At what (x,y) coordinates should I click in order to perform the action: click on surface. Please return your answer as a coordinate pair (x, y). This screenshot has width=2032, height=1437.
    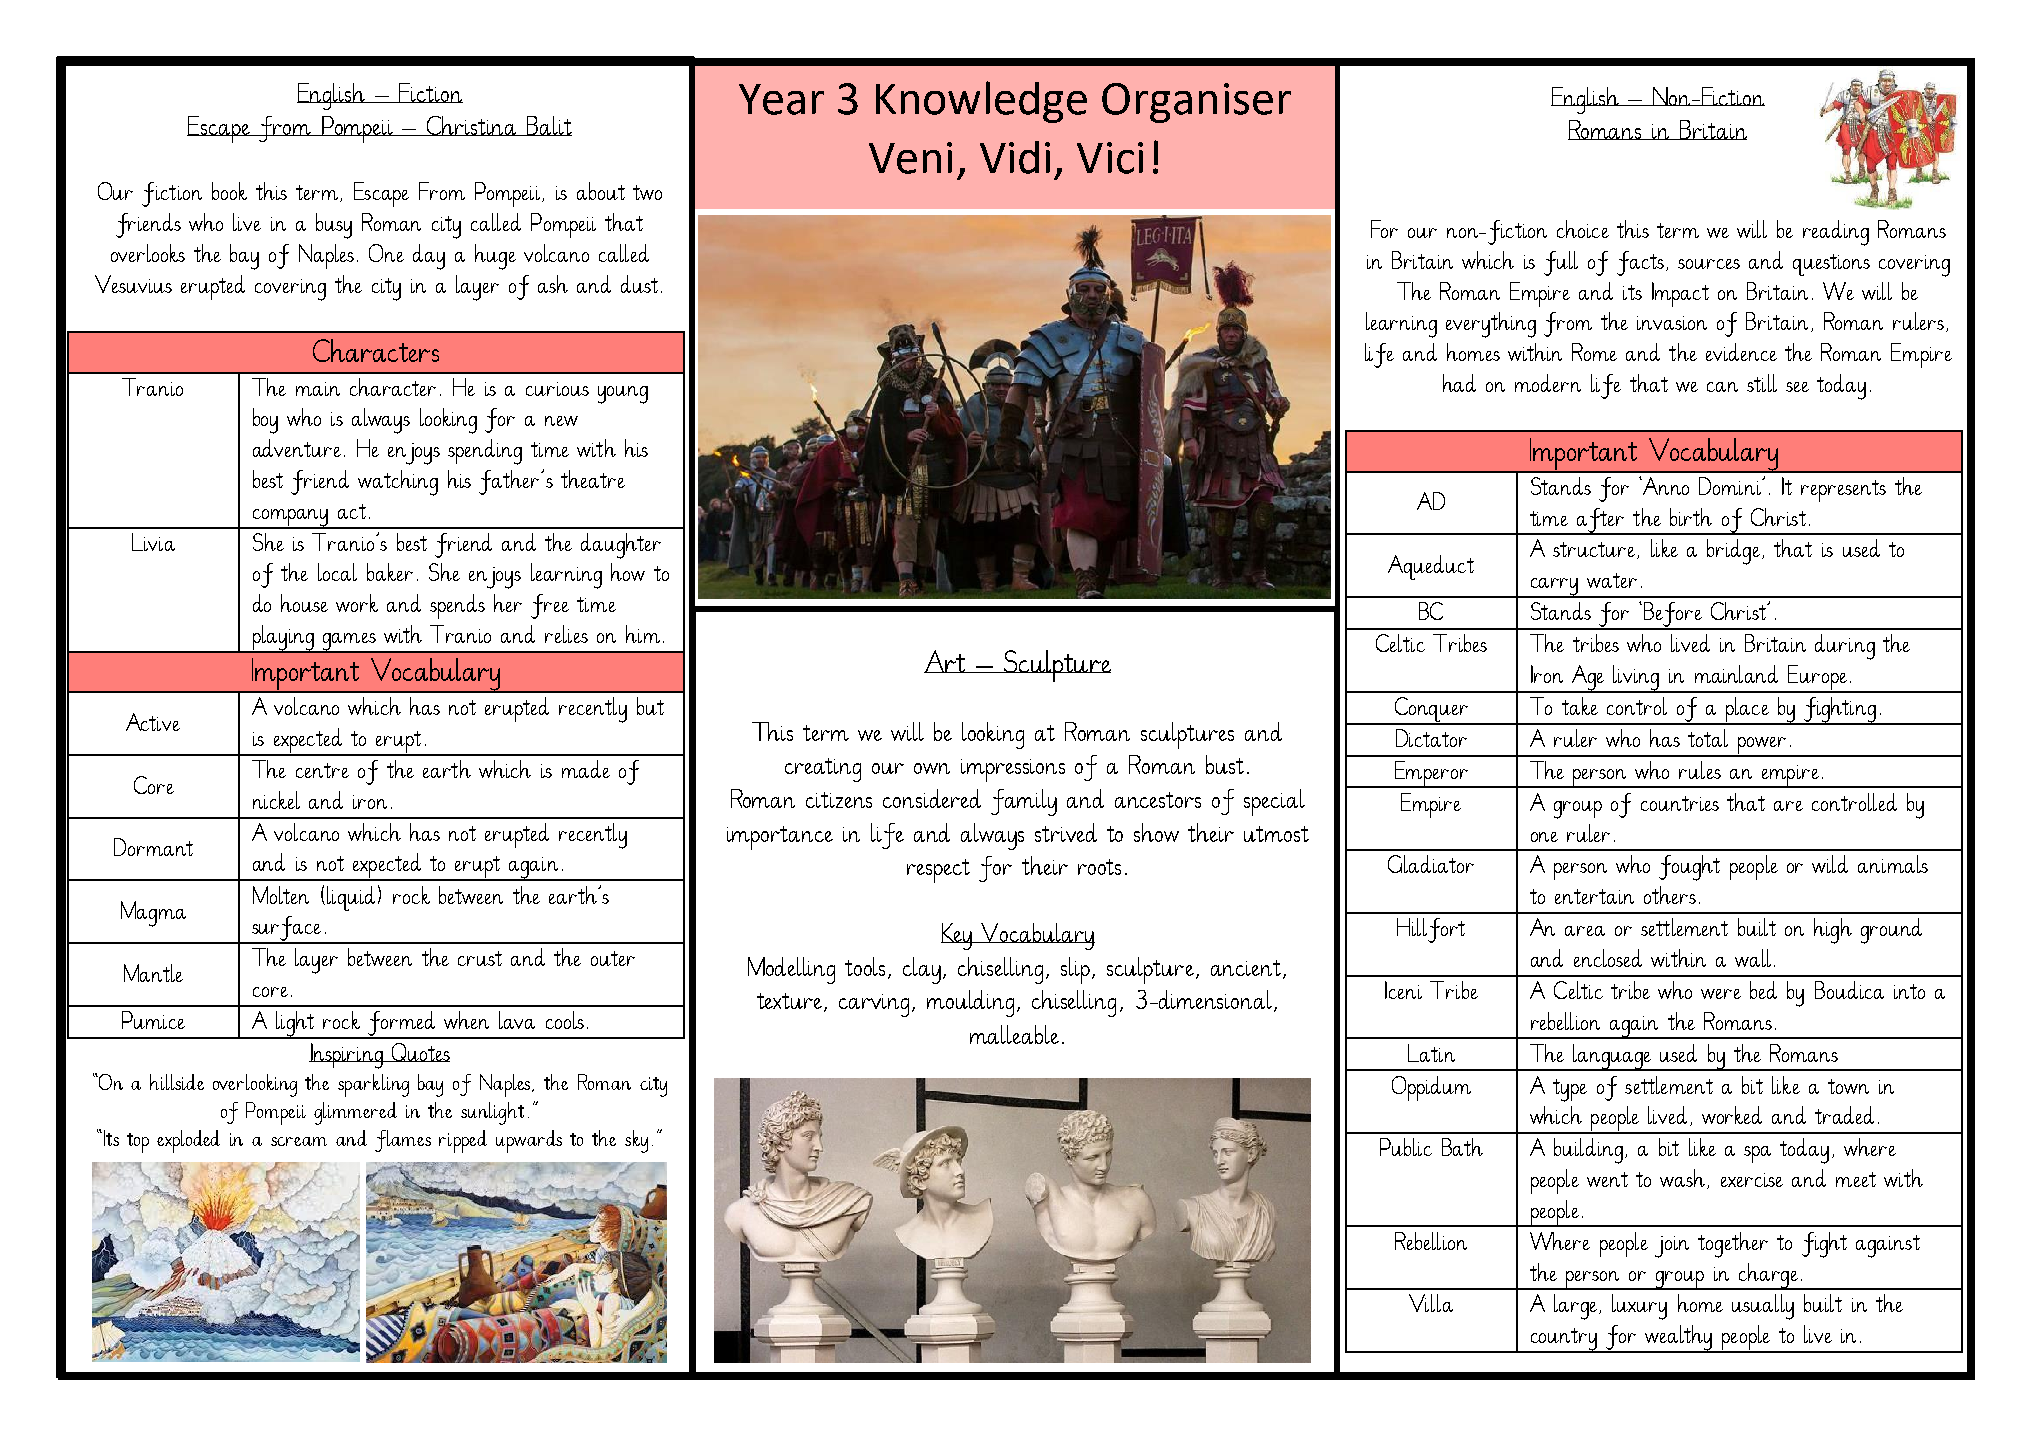
    Looking at the image, I should click on (287, 930).
